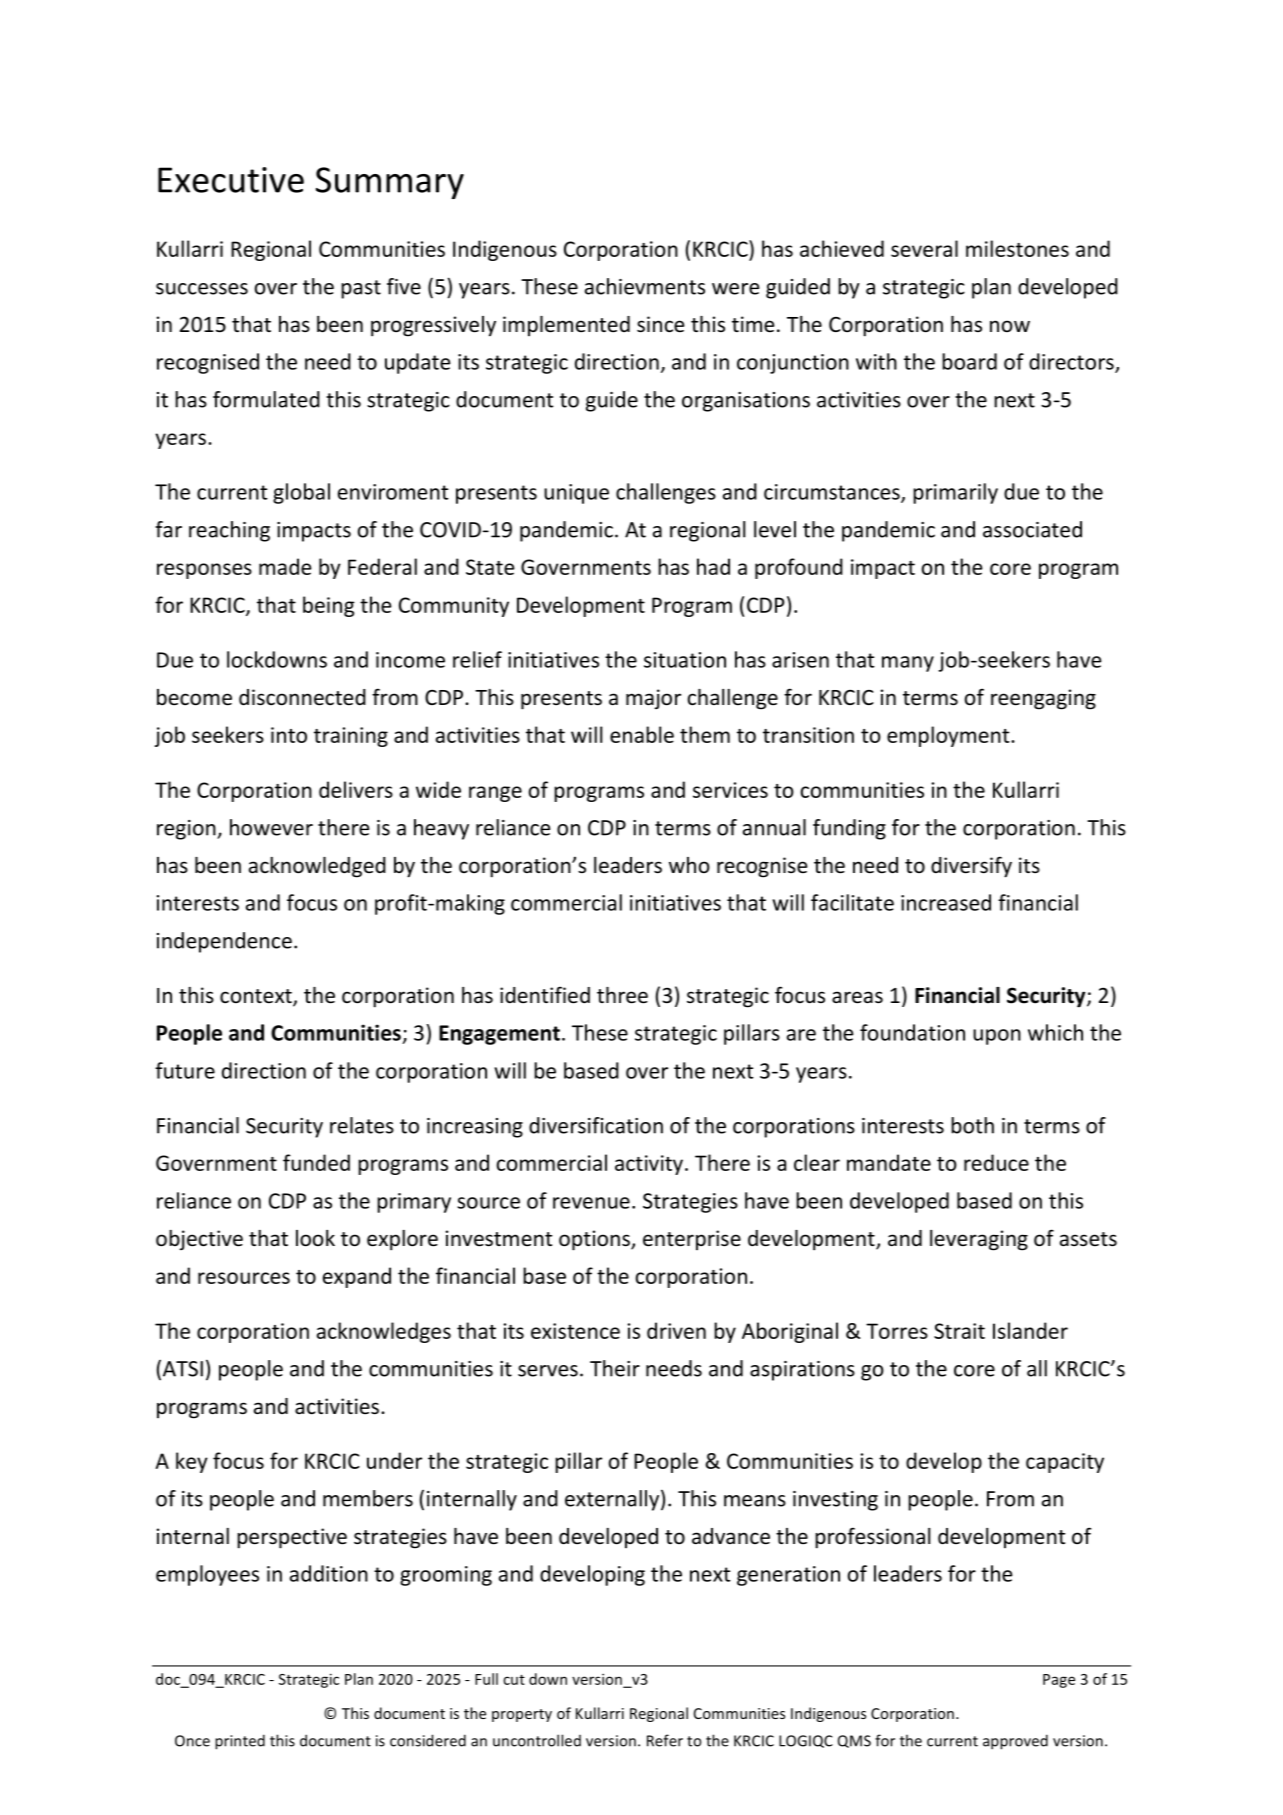  What do you see at coordinates (946, 902) in the document?
I see `increased` at bounding box center [946, 902].
